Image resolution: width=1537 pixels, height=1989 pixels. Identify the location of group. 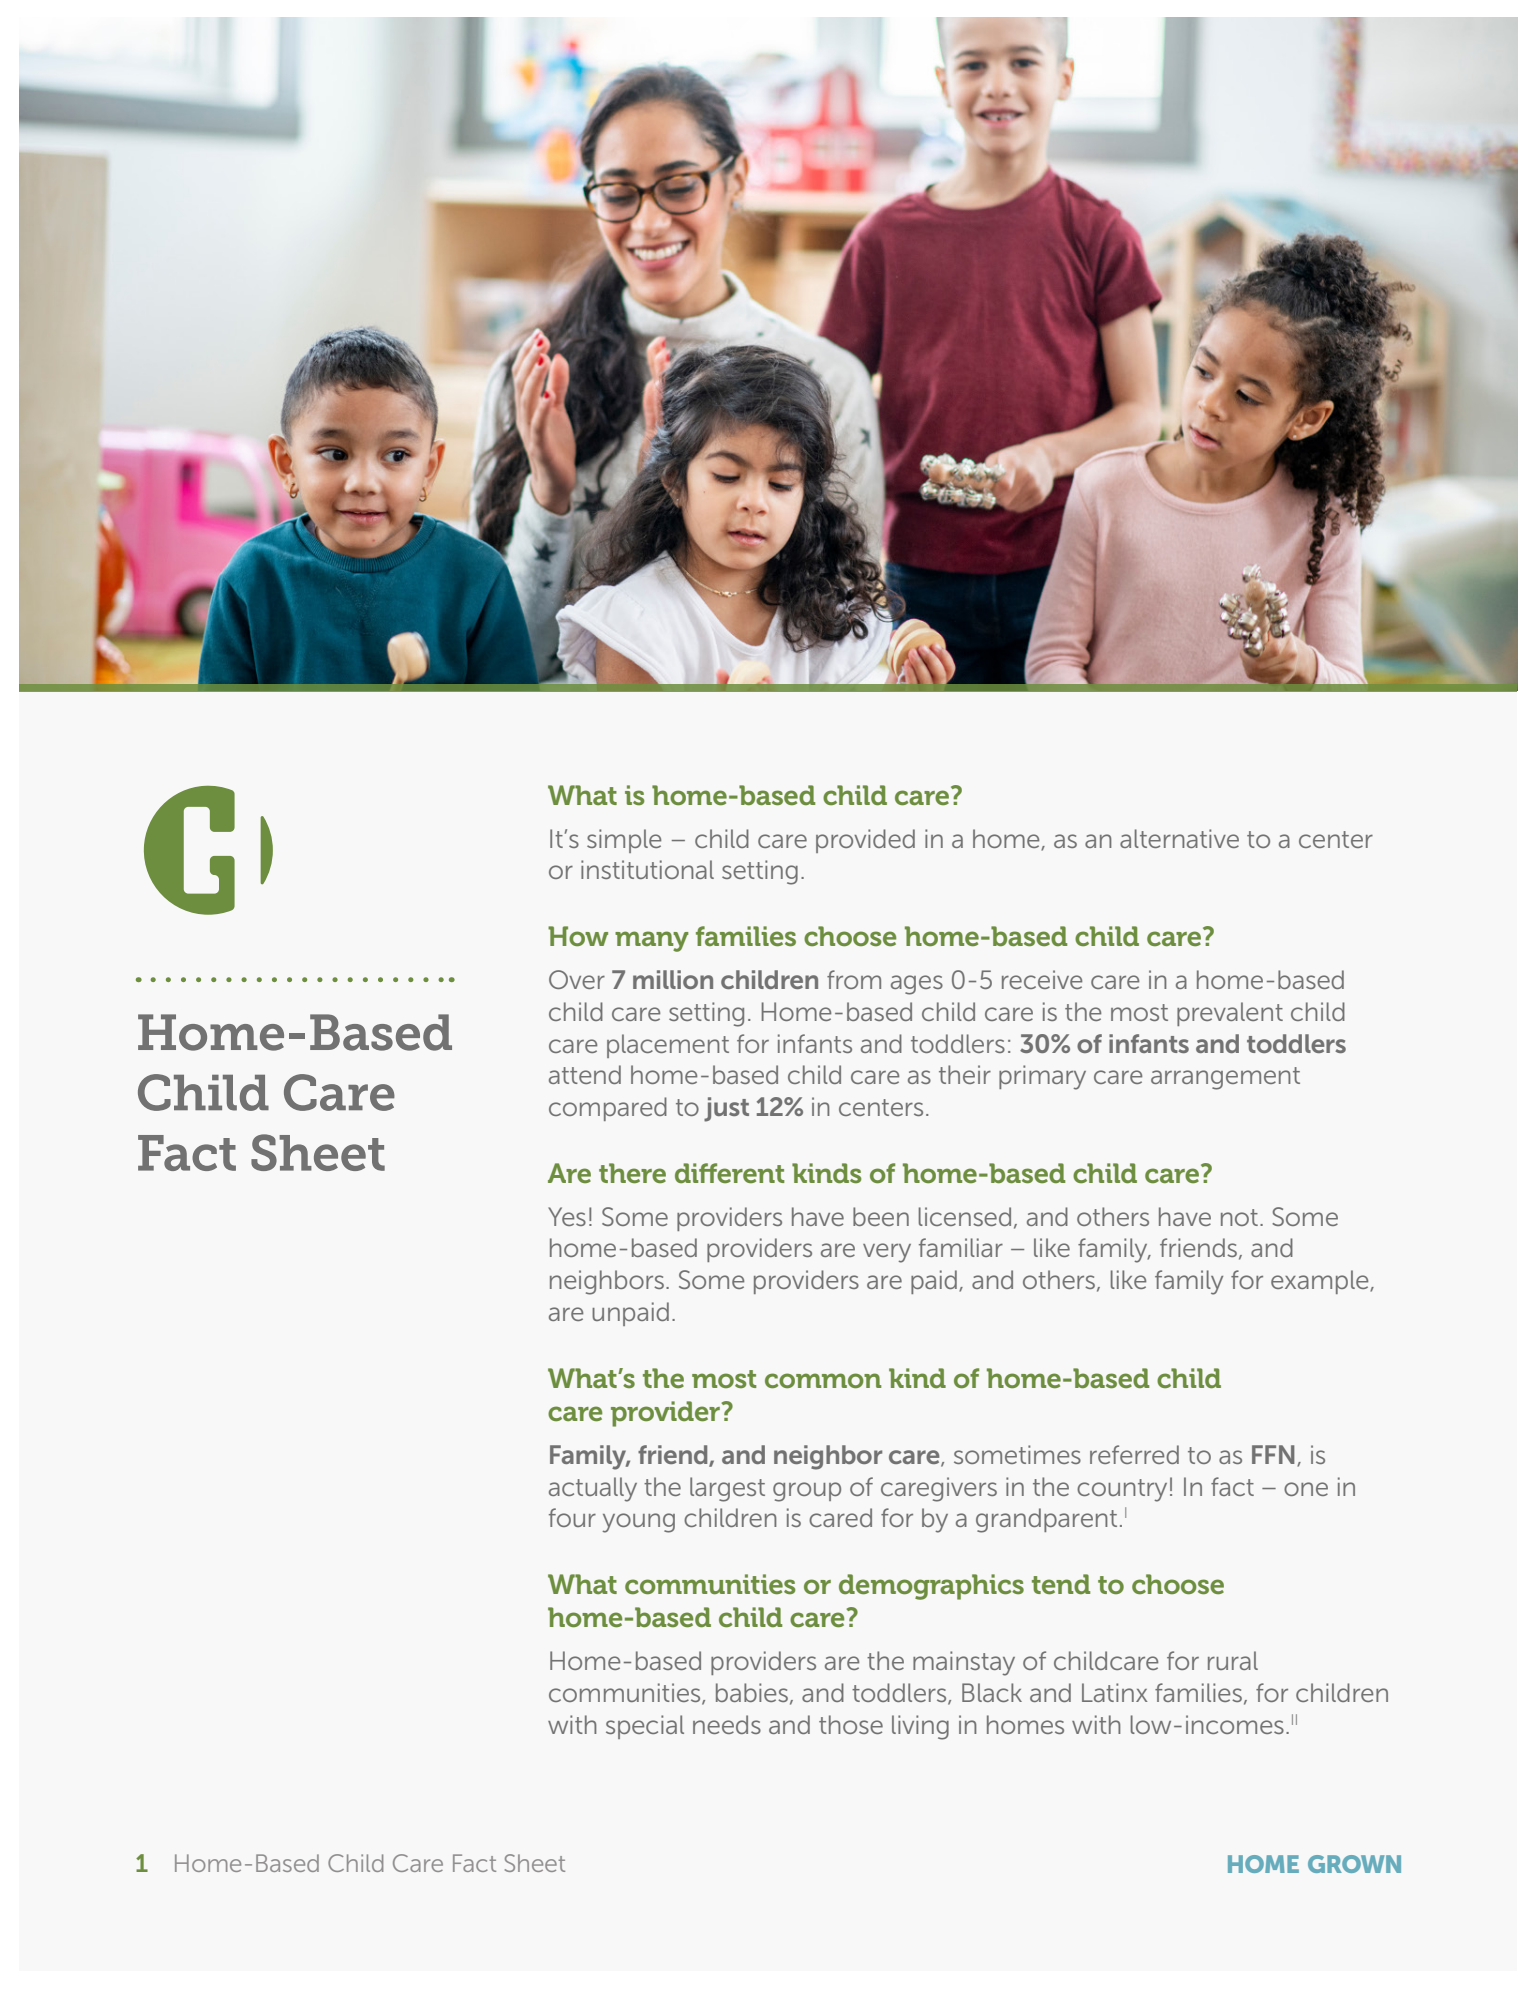
(807, 1492).
